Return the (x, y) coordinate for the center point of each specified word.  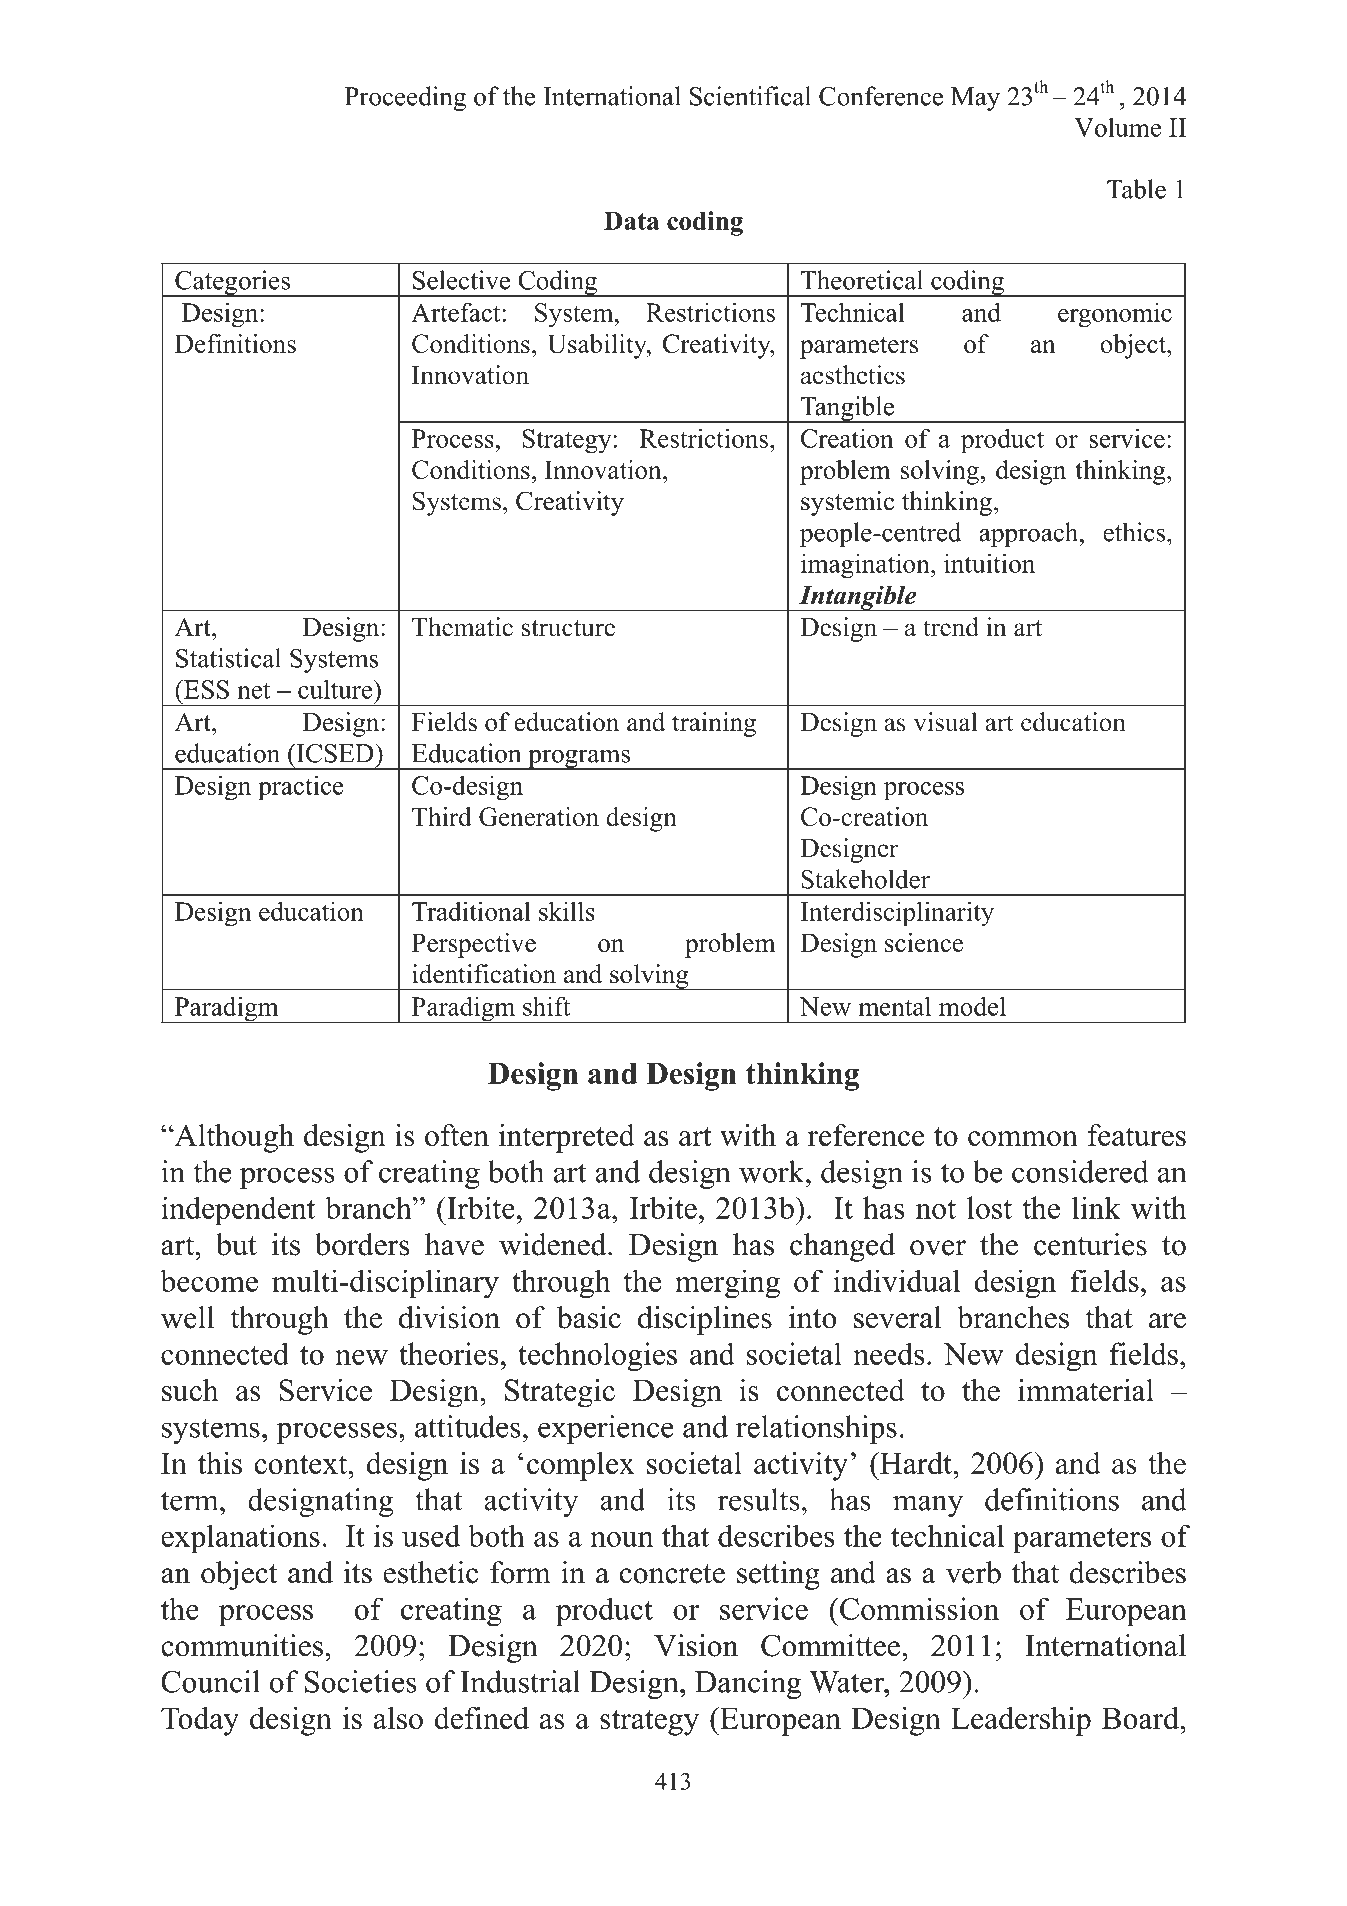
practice (301, 788)
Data (631, 220)
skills (567, 911)
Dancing (748, 1684)
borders (362, 1244)
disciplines (705, 1320)
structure (568, 628)
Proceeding (405, 98)
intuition (989, 563)
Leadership (1021, 1721)
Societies (360, 1681)
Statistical (228, 658)
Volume (1117, 127)
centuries (1090, 1244)
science (924, 942)
